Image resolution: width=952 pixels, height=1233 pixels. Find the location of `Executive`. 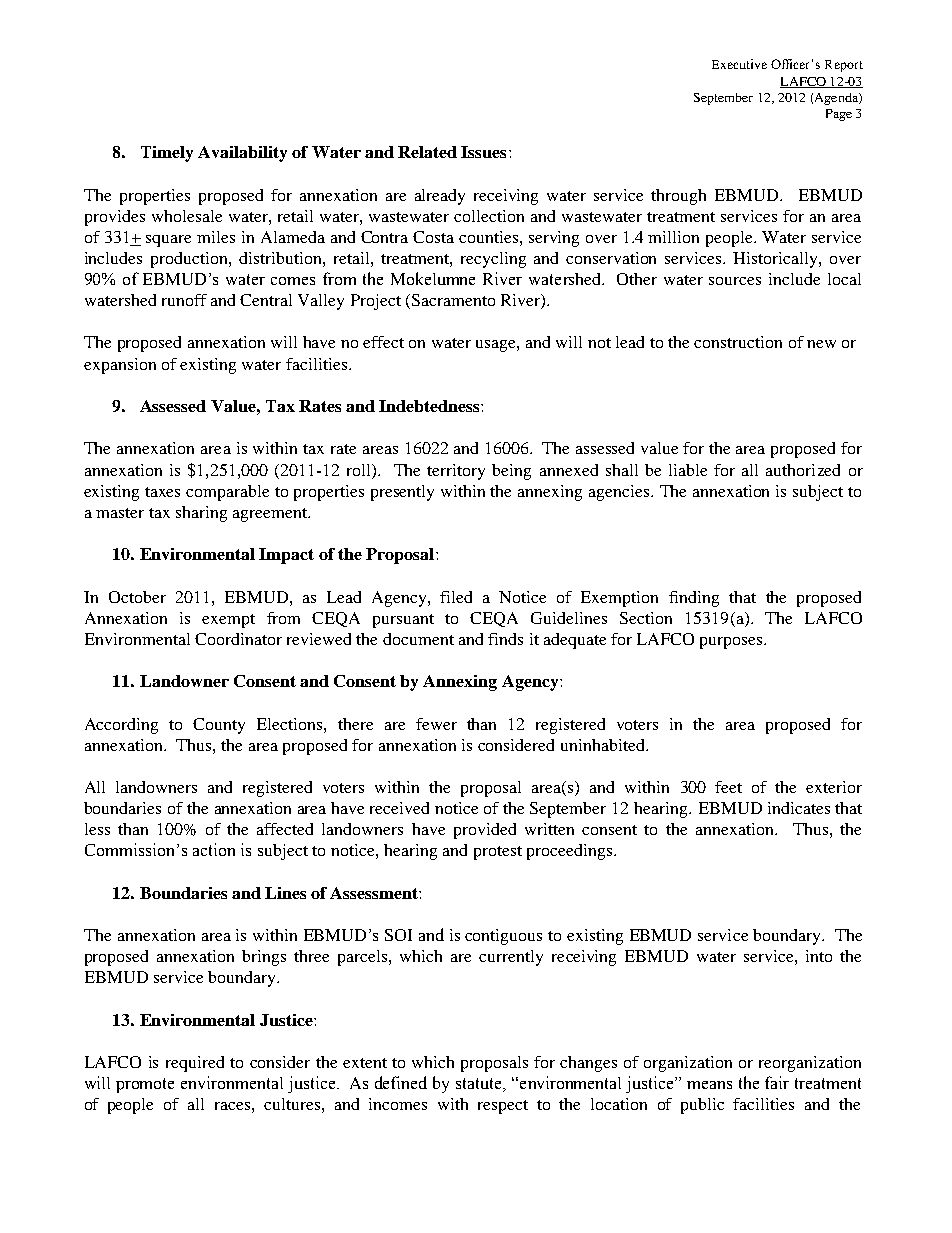

Executive is located at coordinates (739, 64).
